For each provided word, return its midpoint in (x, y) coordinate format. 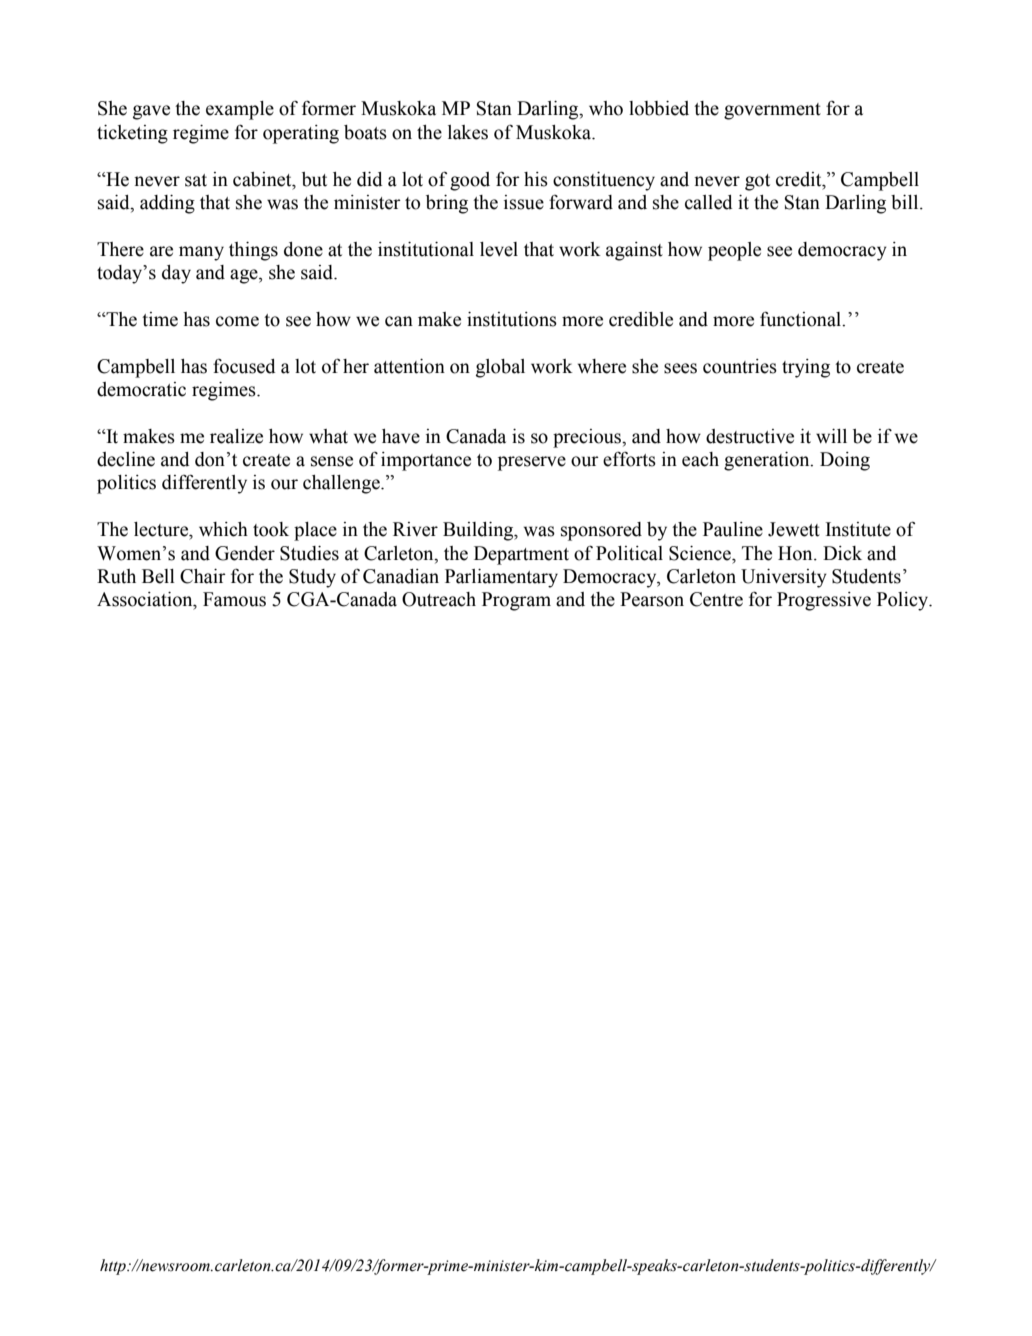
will (831, 436)
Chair (203, 576)
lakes (468, 132)
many (201, 253)
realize (236, 436)
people (734, 251)
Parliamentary (501, 578)
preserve (532, 463)
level (499, 249)
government (772, 111)
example (240, 110)
